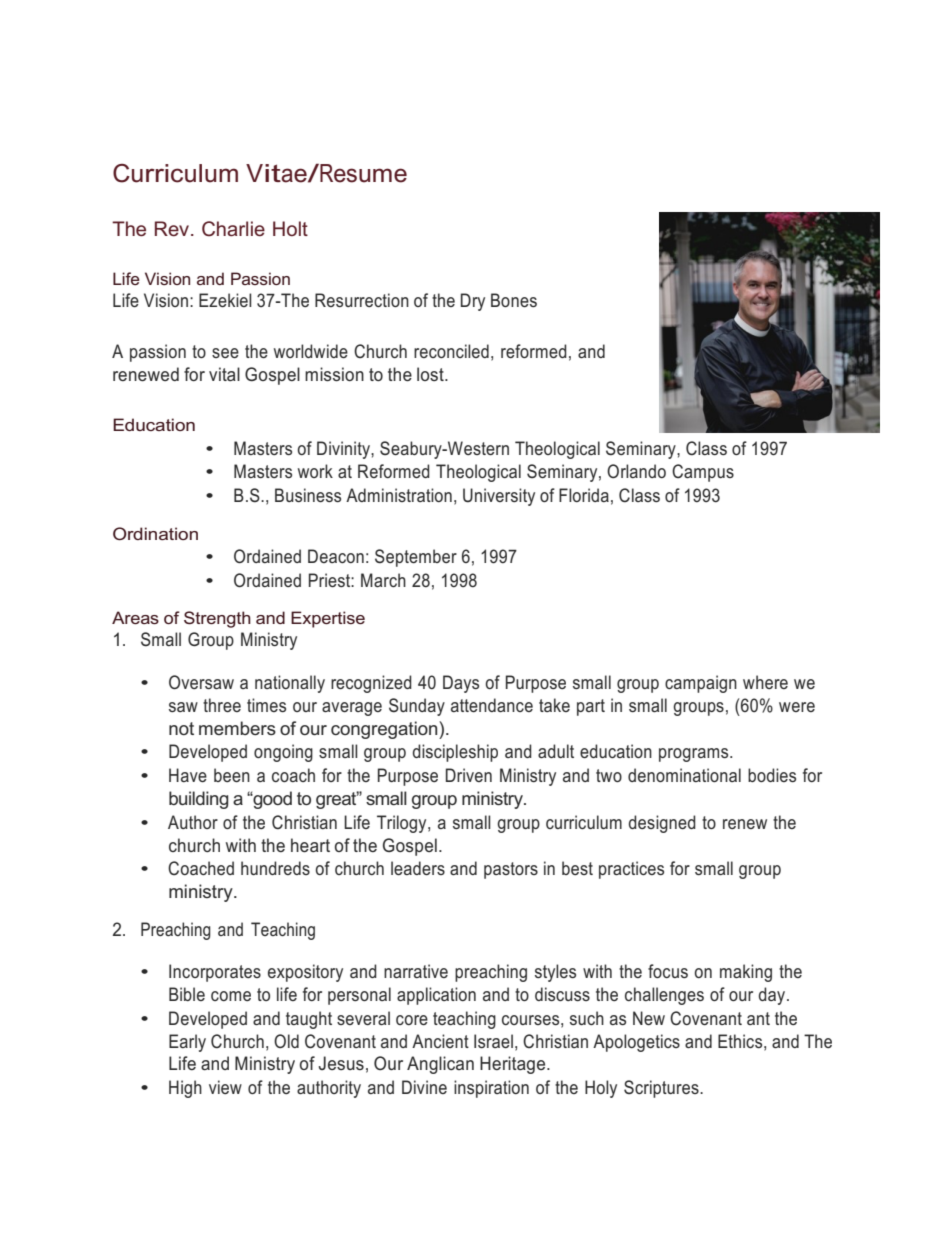 The image size is (952, 1233). What do you see at coordinates (275, 868) in the page?
I see `hundreds` at bounding box center [275, 868].
